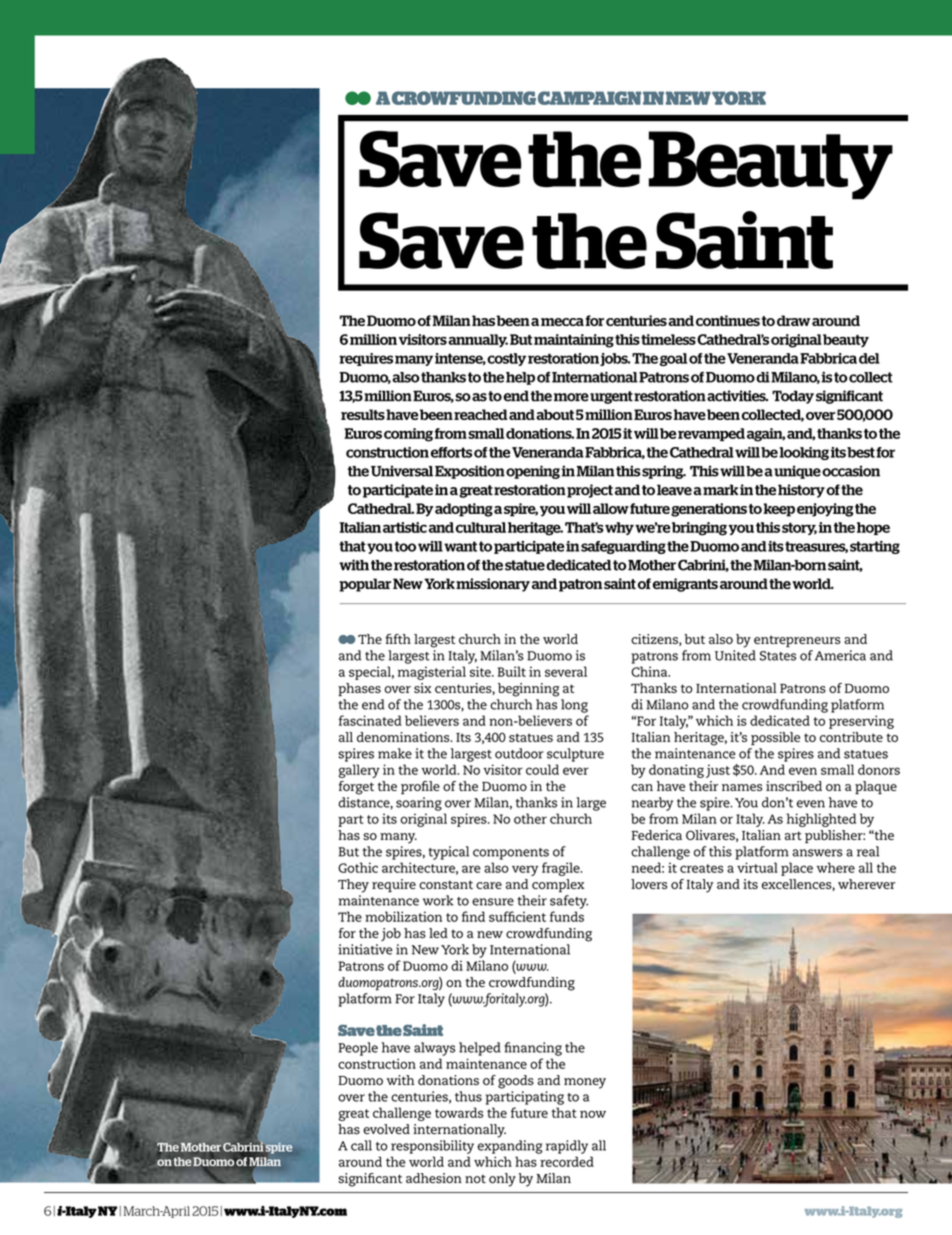  Describe the element at coordinates (793, 320) in the screenshot. I see `draw` at that location.
